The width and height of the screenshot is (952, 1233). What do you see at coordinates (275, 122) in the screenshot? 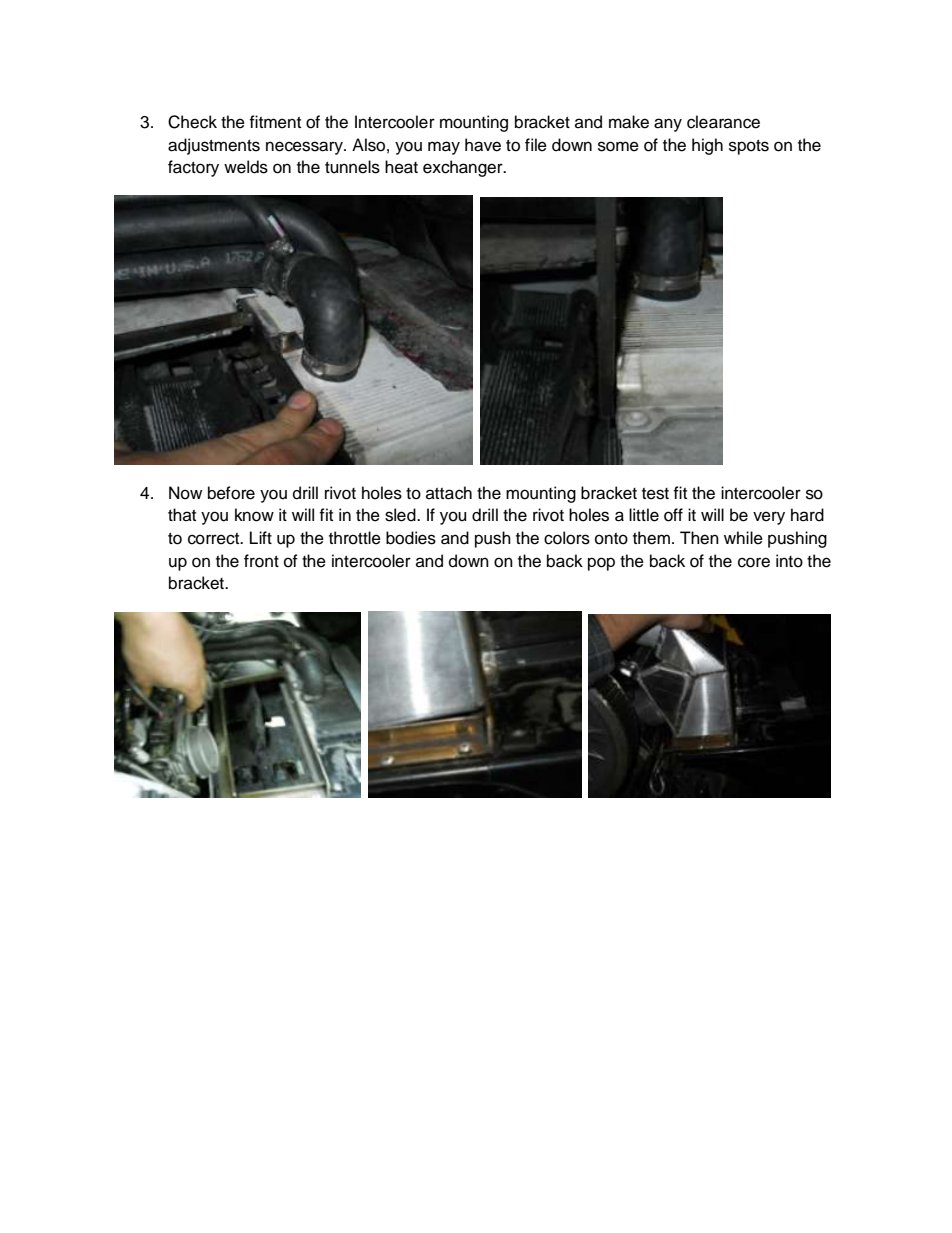
I see `fitment` at bounding box center [275, 122].
